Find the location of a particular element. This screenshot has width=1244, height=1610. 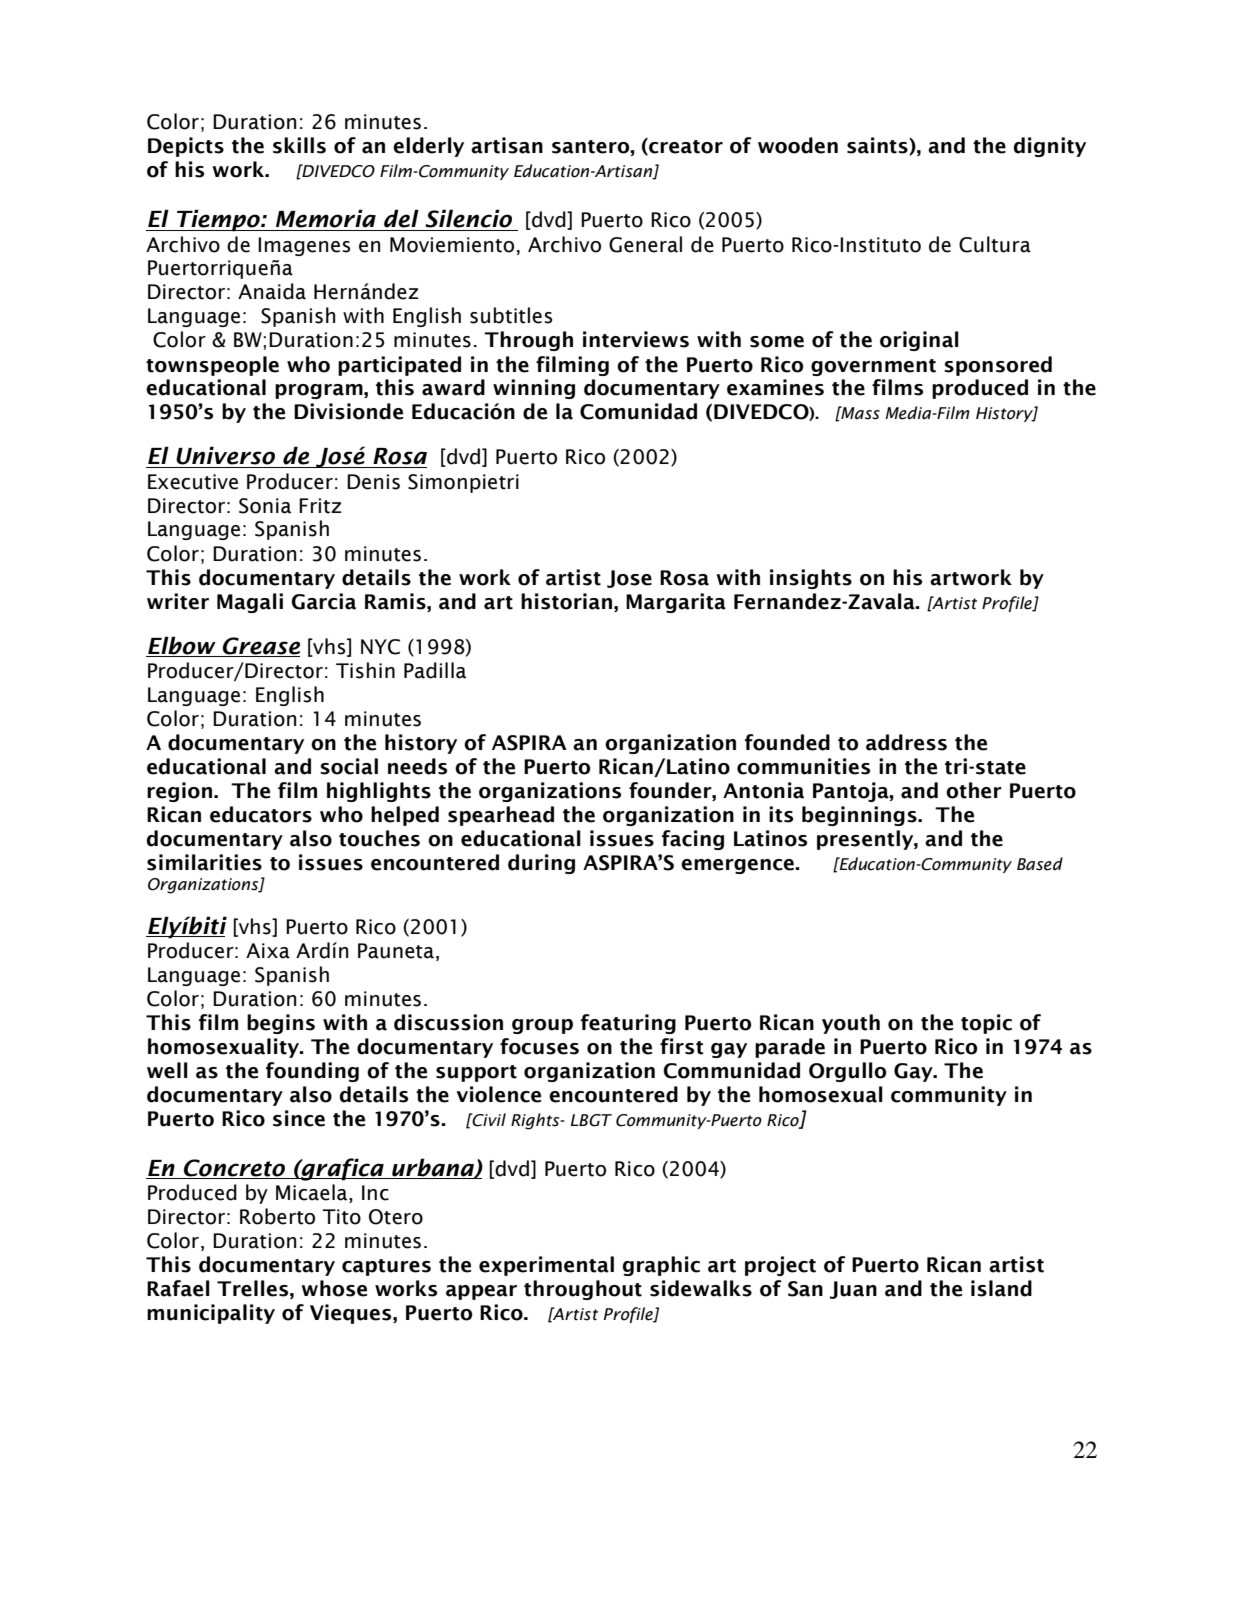

winning is located at coordinates (534, 389).
